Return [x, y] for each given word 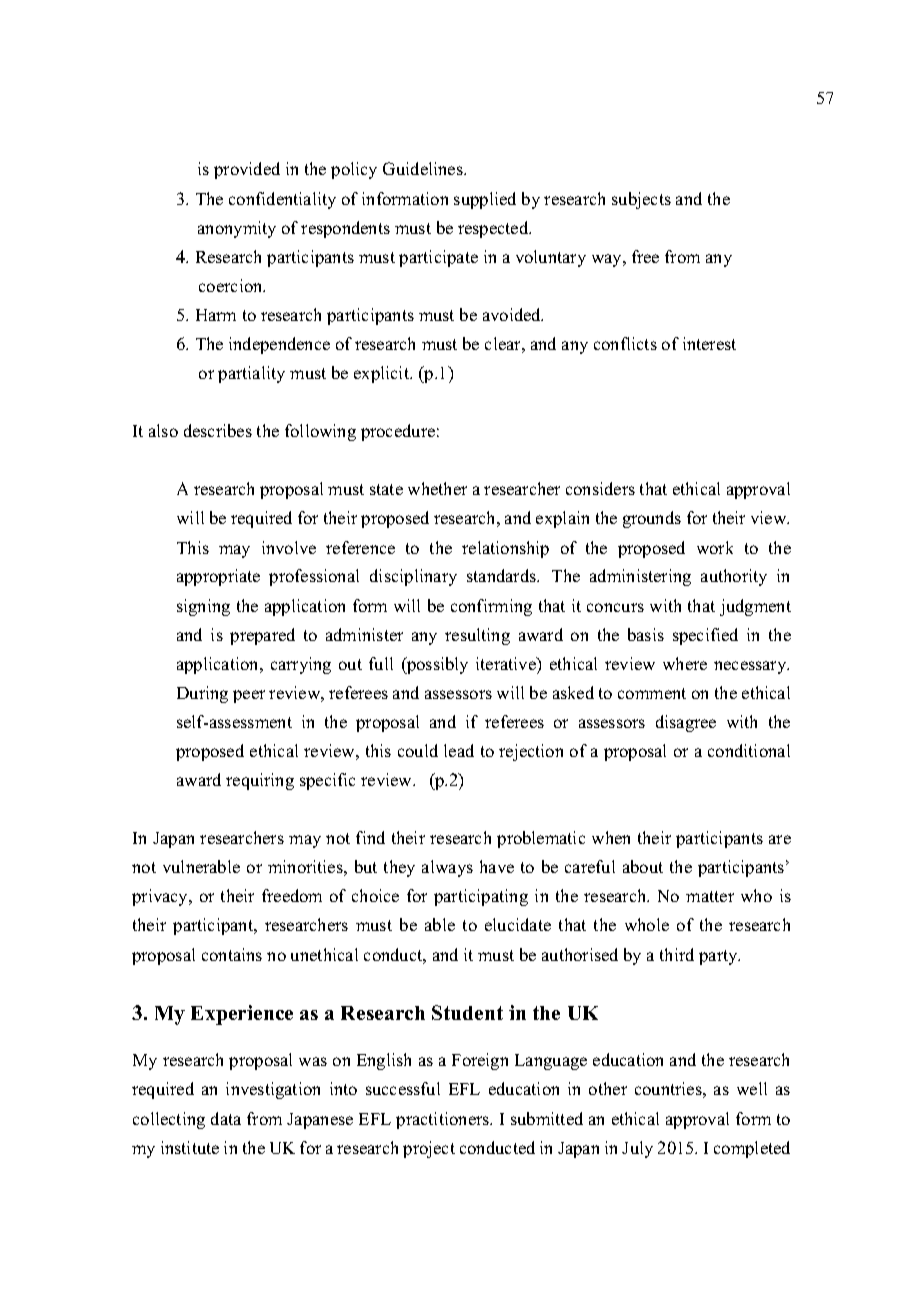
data [226, 1118]
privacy [161, 897]
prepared [262, 636]
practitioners [444, 1120]
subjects [641, 200]
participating [481, 897]
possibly [436, 665]
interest [709, 343]
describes [218, 430]
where [685, 663]
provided [247, 170]
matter [710, 896]
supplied [485, 200]
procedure [398, 432]
